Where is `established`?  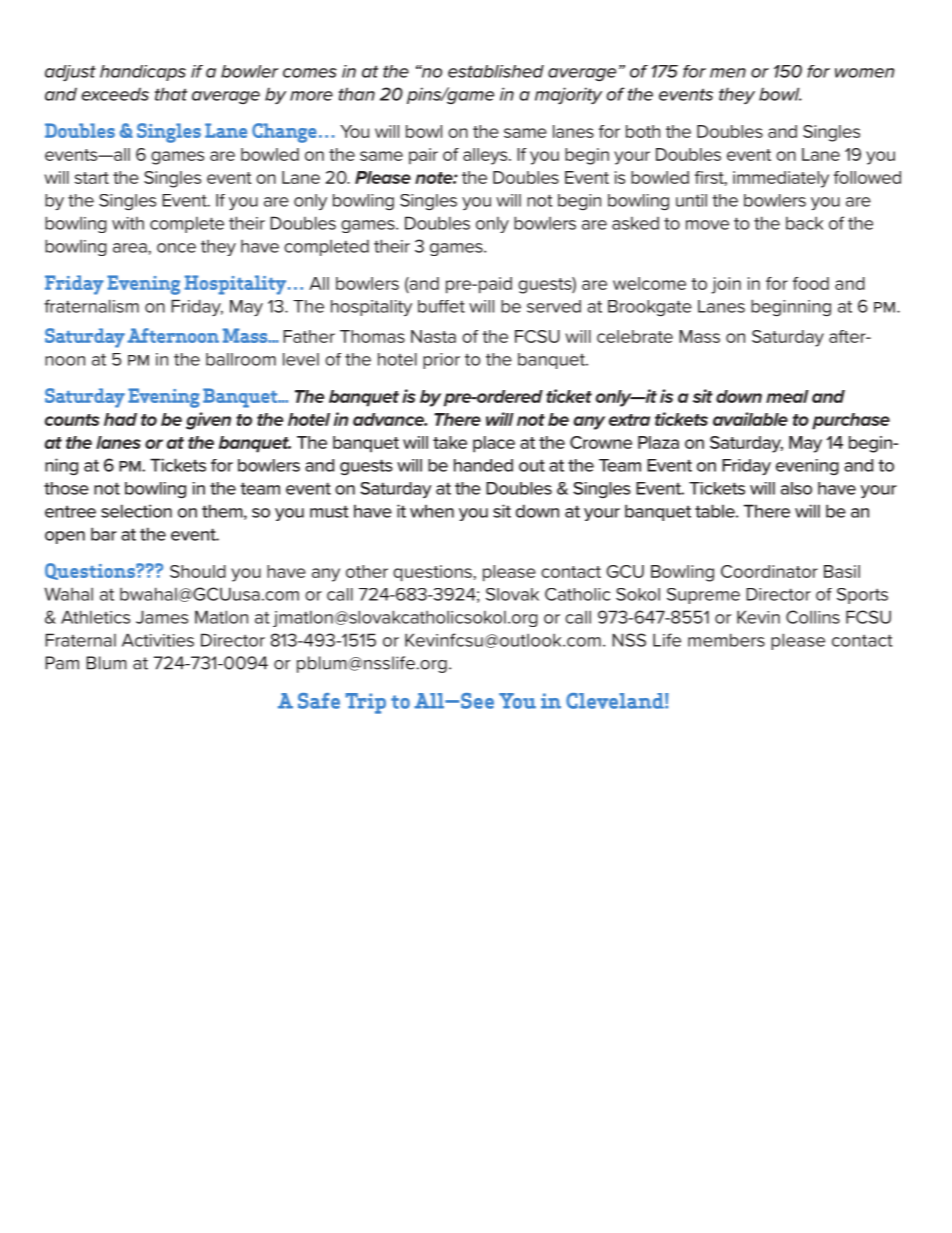
established is located at coordinates (496, 71).
